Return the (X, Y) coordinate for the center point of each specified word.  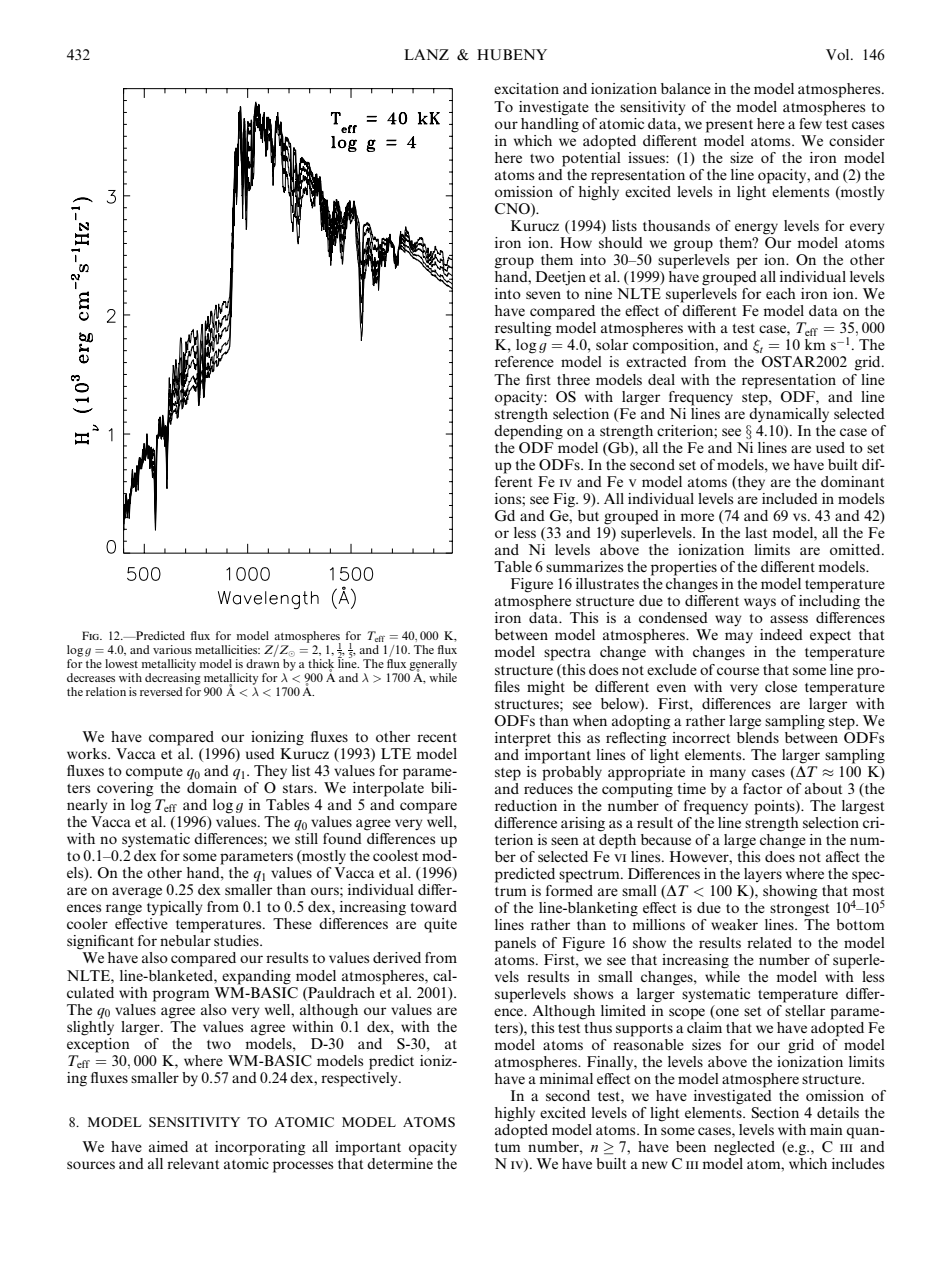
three (573, 379)
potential (591, 158)
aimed (168, 1146)
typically (175, 908)
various (172, 649)
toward (434, 906)
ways (760, 604)
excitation (526, 88)
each (781, 293)
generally (433, 665)
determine (400, 1163)
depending (528, 431)
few (811, 122)
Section (775, 1113)
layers (763, 875)
